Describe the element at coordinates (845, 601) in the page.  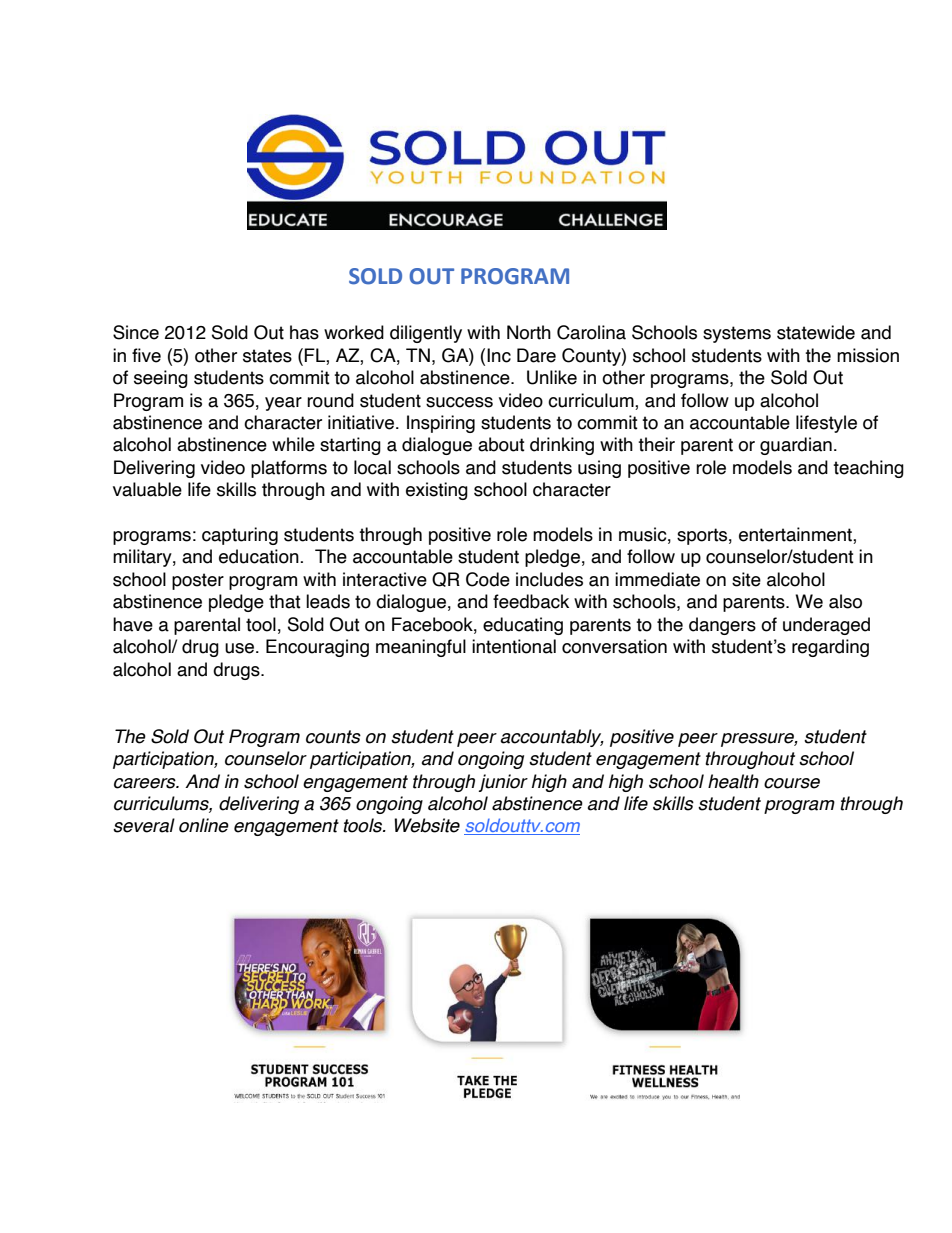
I see `also` at that location.
